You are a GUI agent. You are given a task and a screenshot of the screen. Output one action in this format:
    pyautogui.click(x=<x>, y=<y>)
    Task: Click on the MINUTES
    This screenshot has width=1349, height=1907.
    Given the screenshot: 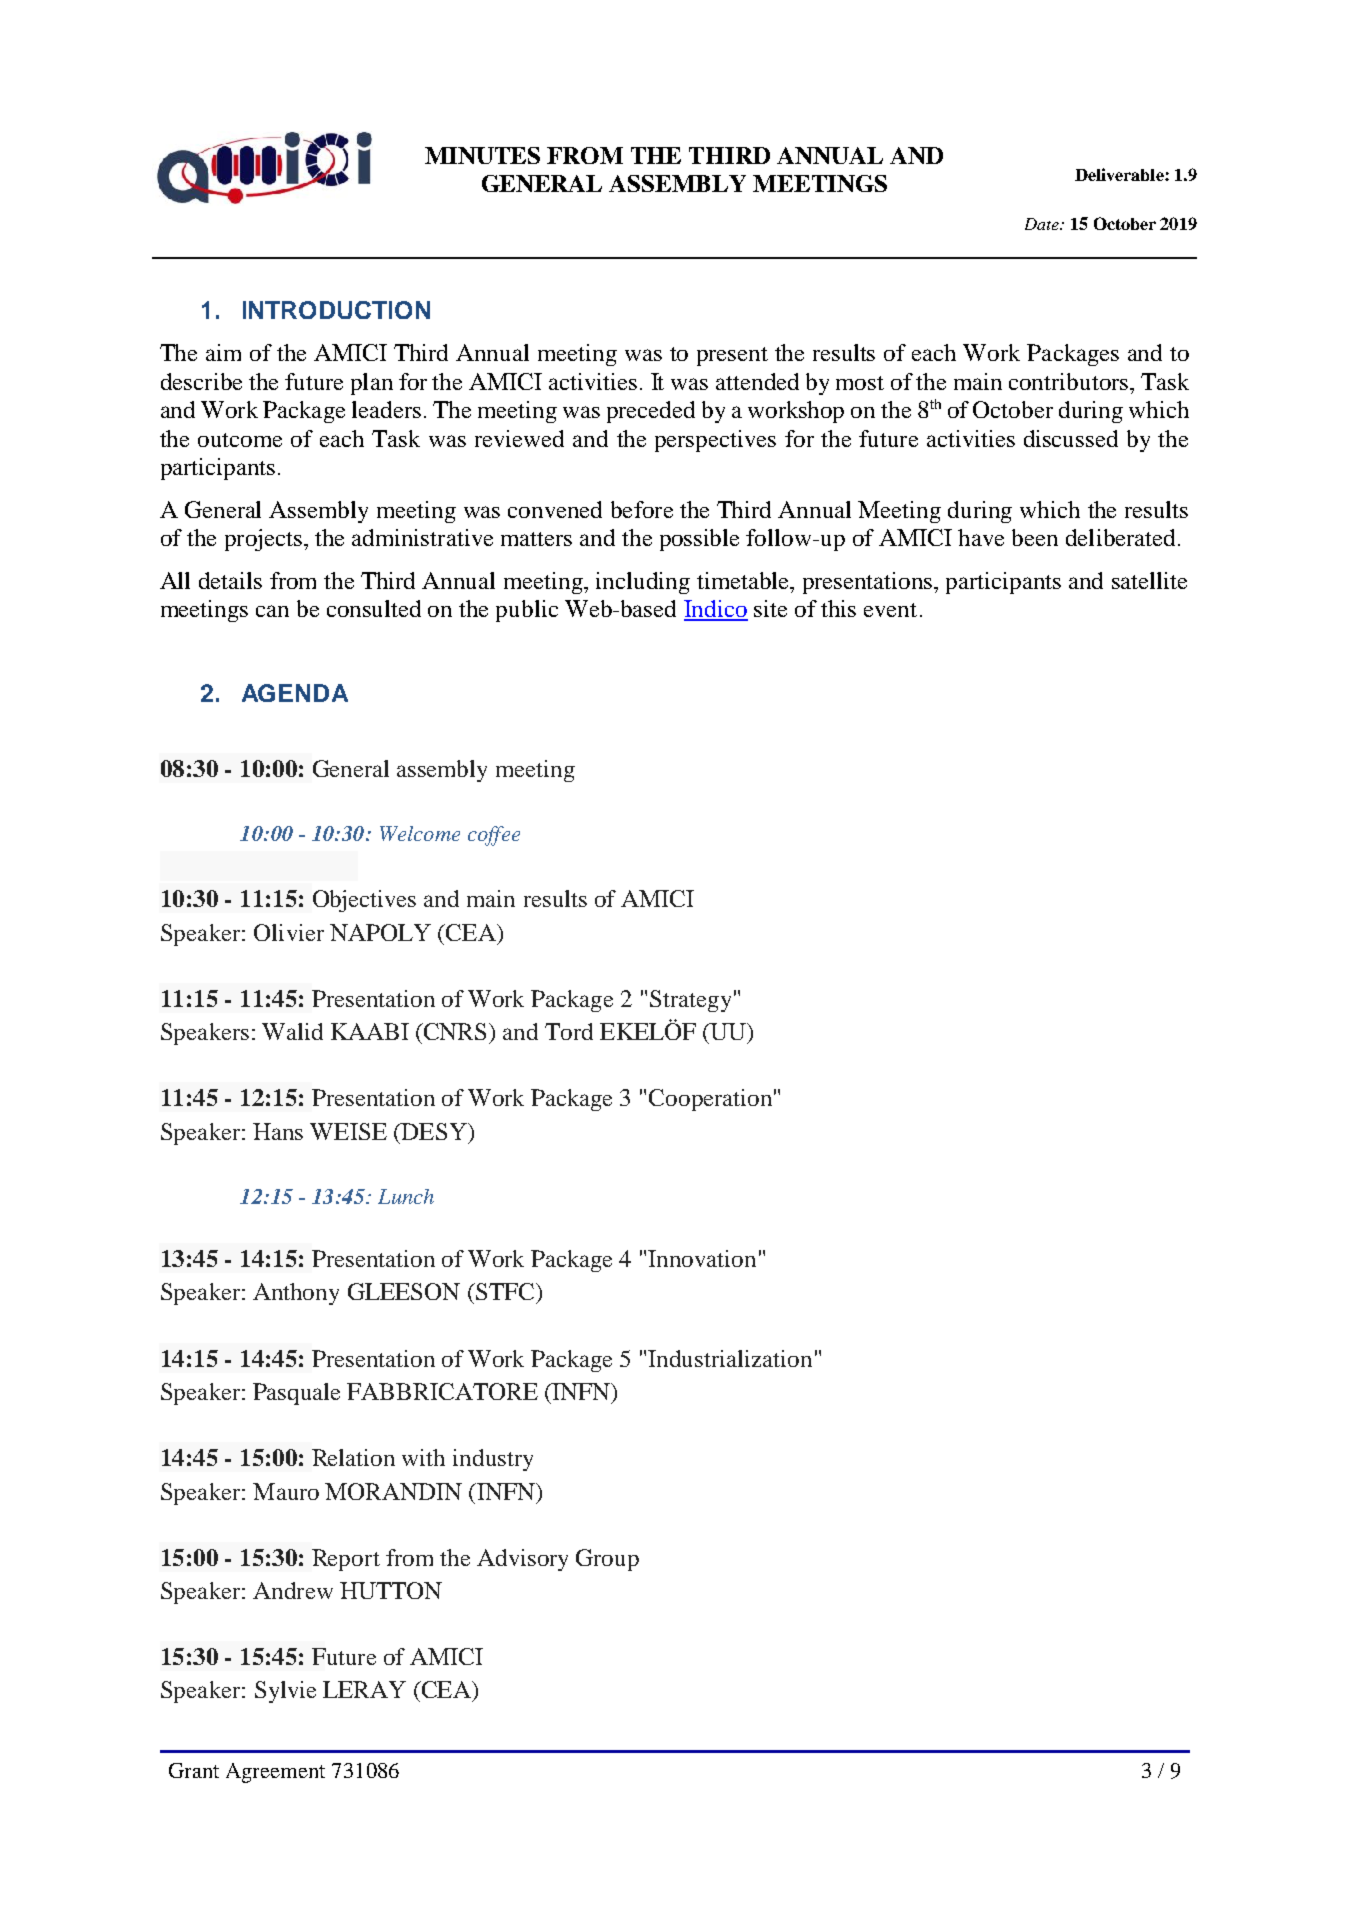 What is the action you would take?
    pyautogui.click(x=482, y=155)
